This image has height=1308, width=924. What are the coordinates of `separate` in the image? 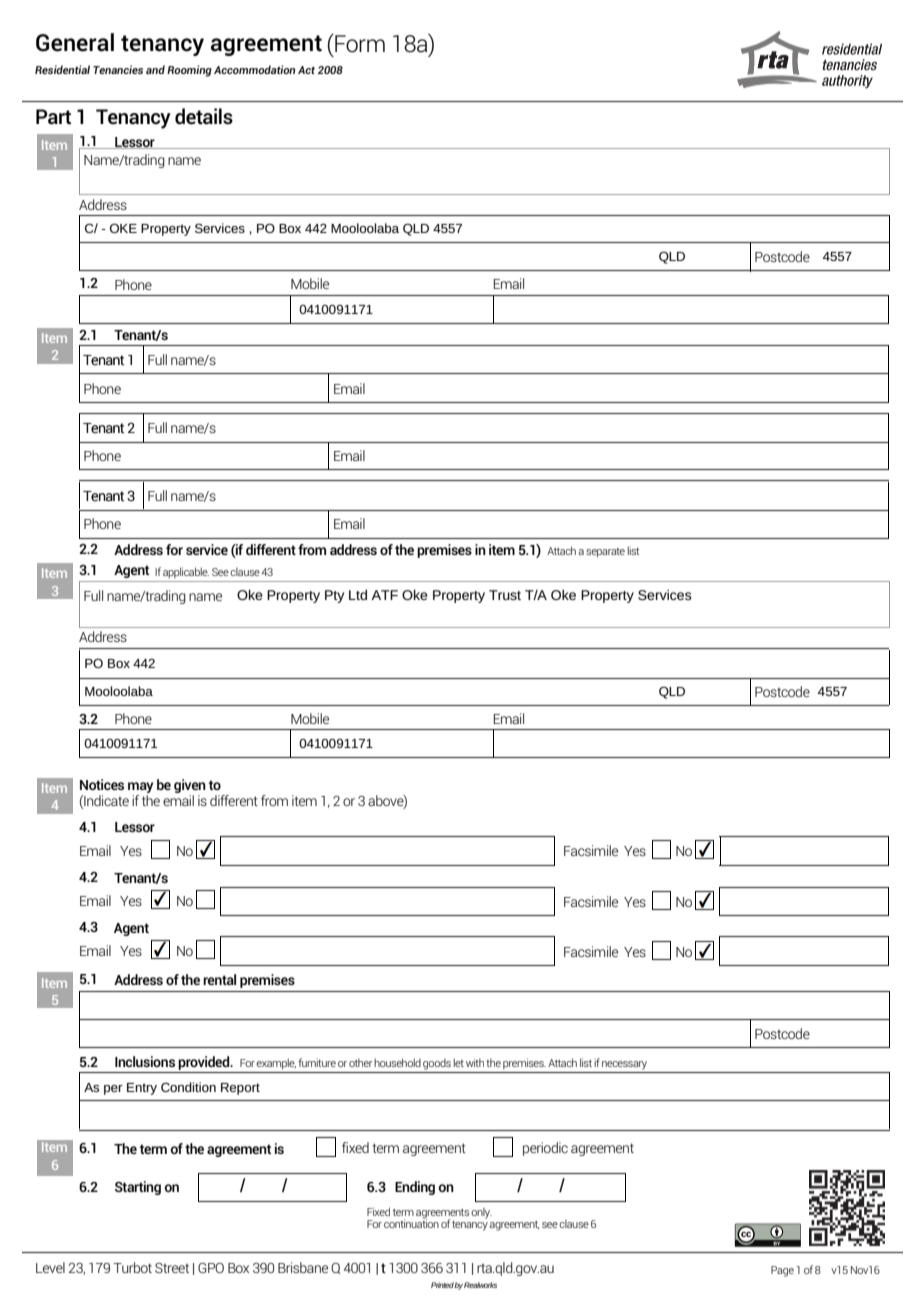 It's located at (605, 552).
